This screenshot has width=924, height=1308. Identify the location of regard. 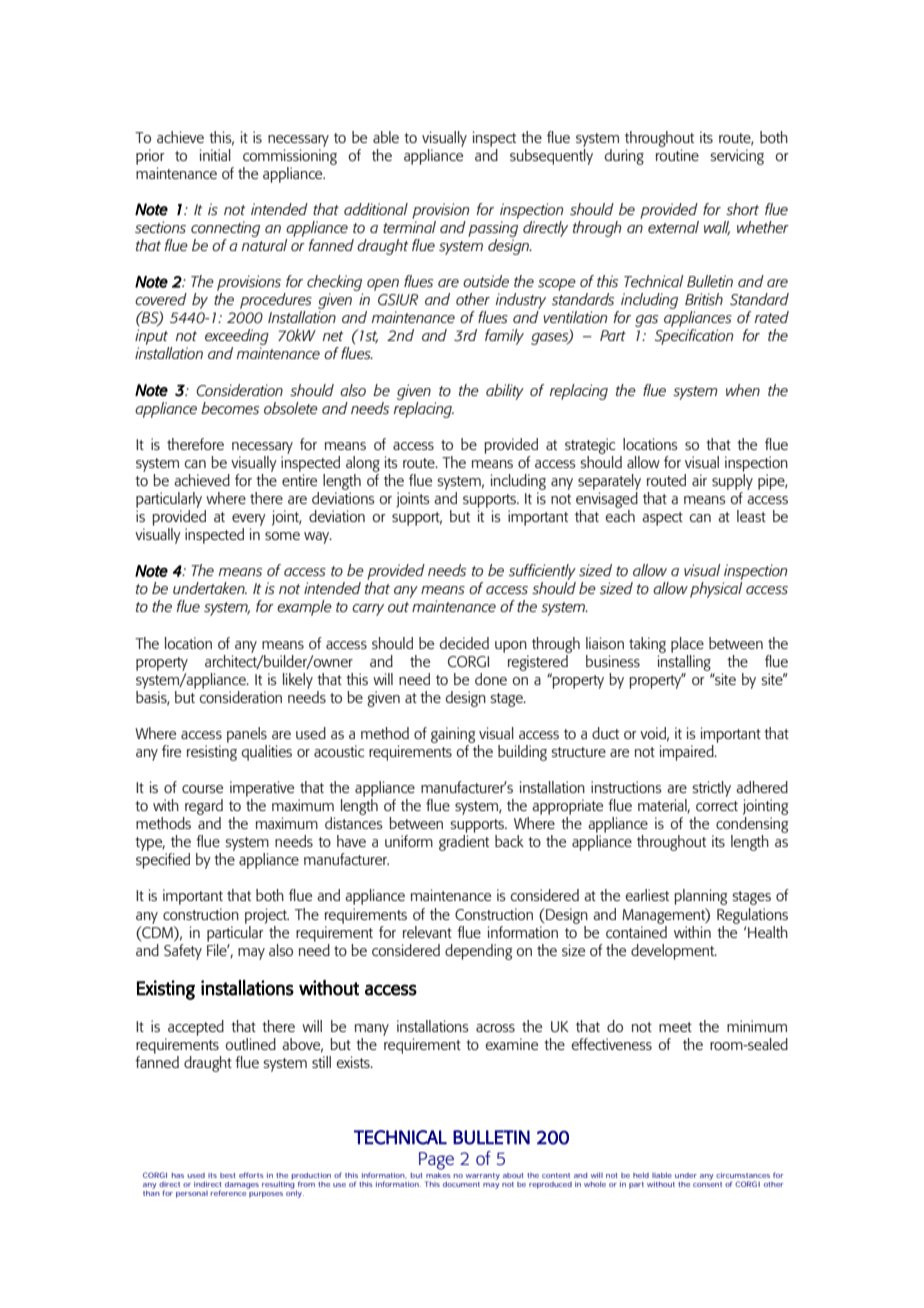
(204, 807).
